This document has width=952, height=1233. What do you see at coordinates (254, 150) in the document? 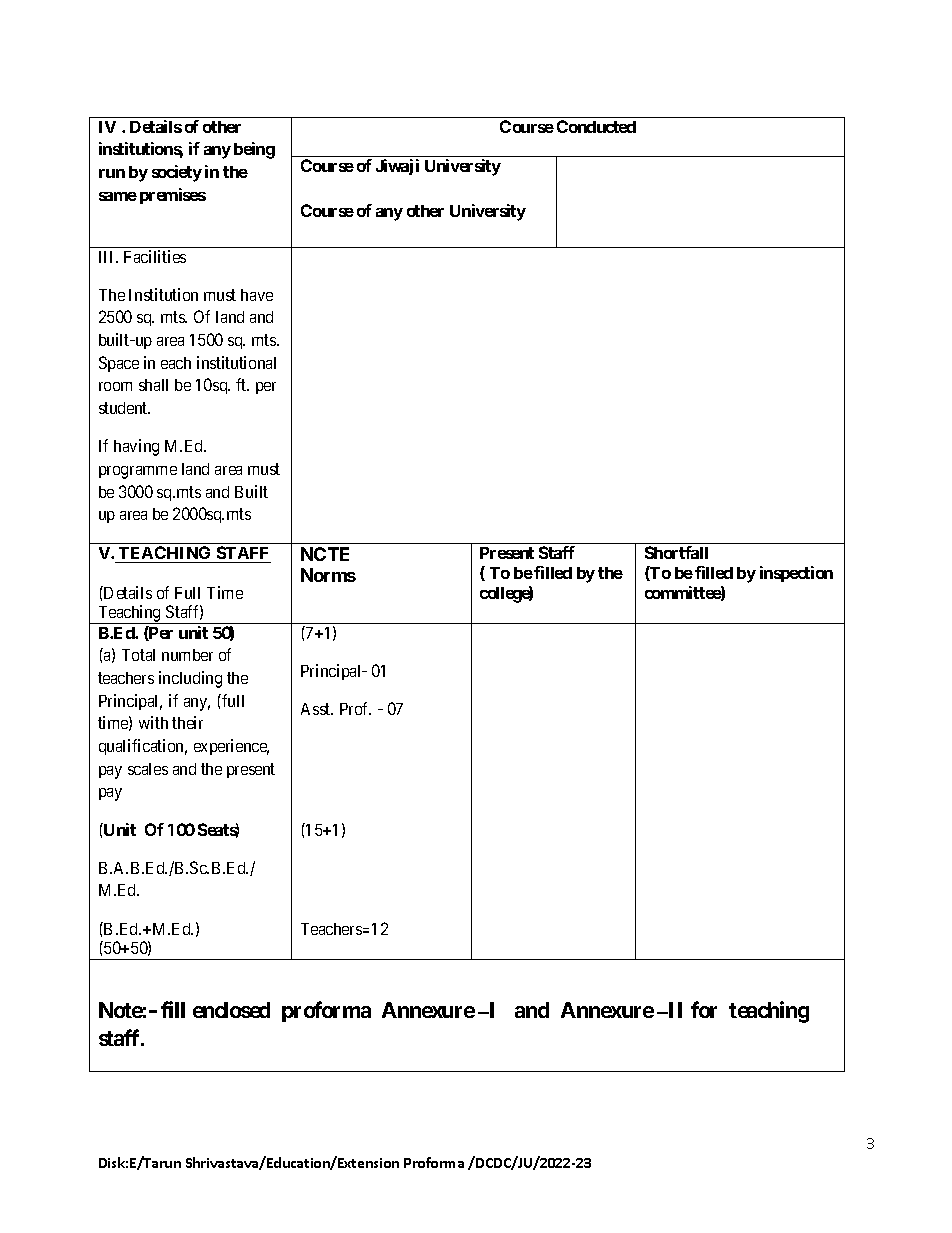
I see `being` at bounding box center [254, 150].
